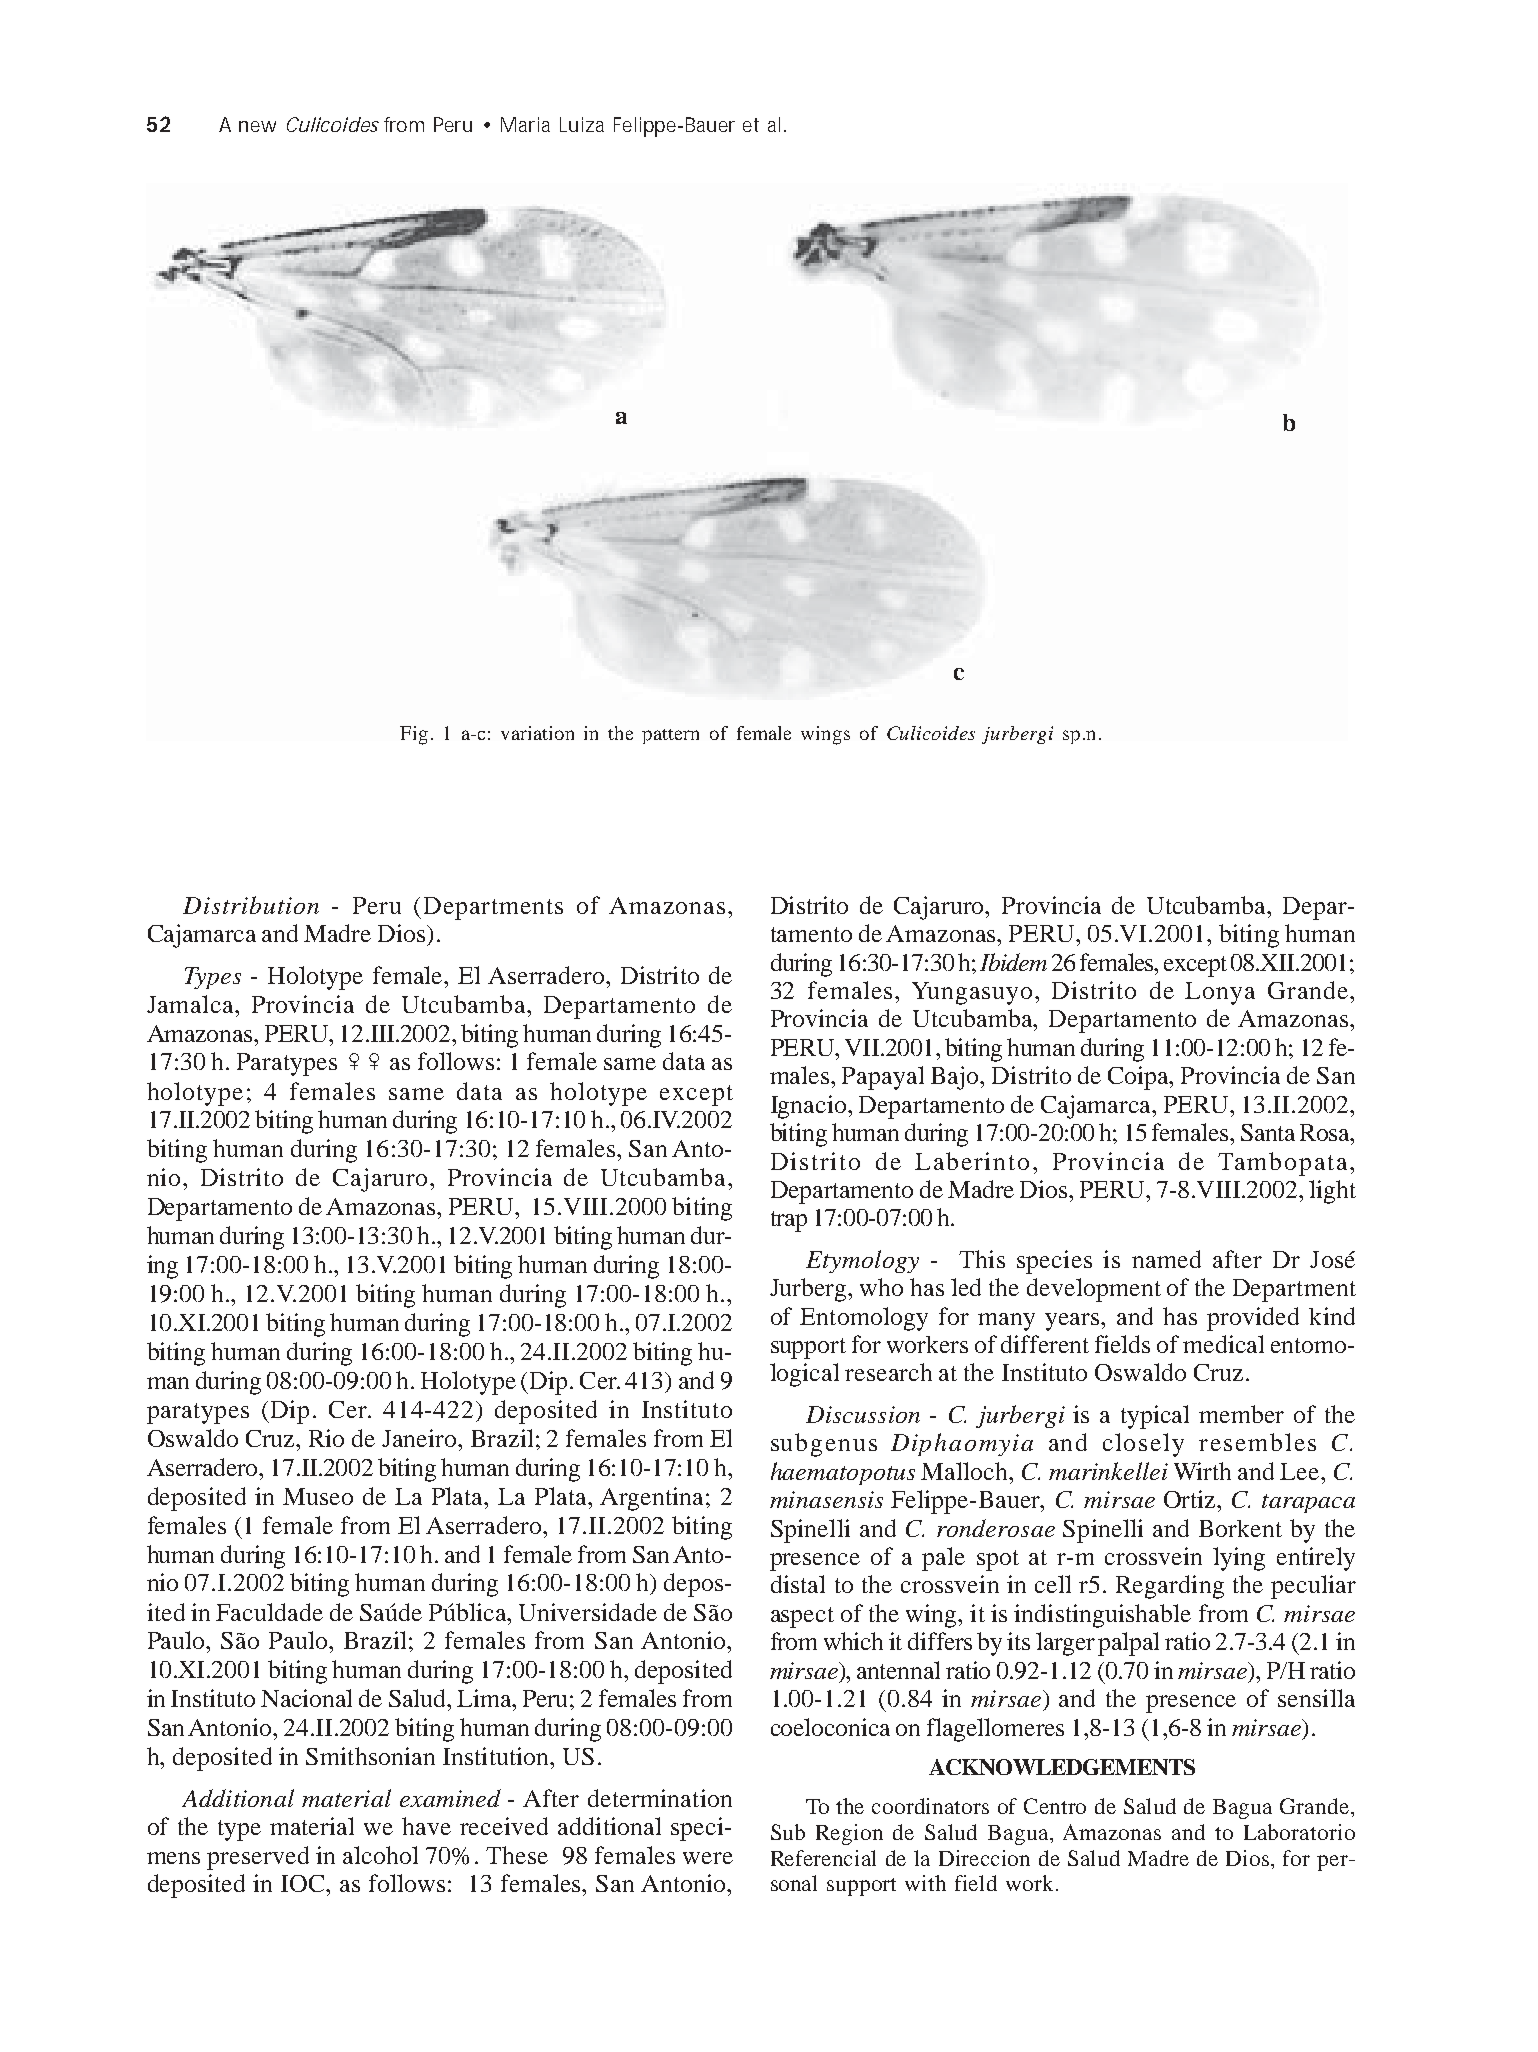 This image has height=2052, width=1538. What do you see at coordinates (525, 124) in the image?
I see `Maria` at bounding box center [525, 124].
